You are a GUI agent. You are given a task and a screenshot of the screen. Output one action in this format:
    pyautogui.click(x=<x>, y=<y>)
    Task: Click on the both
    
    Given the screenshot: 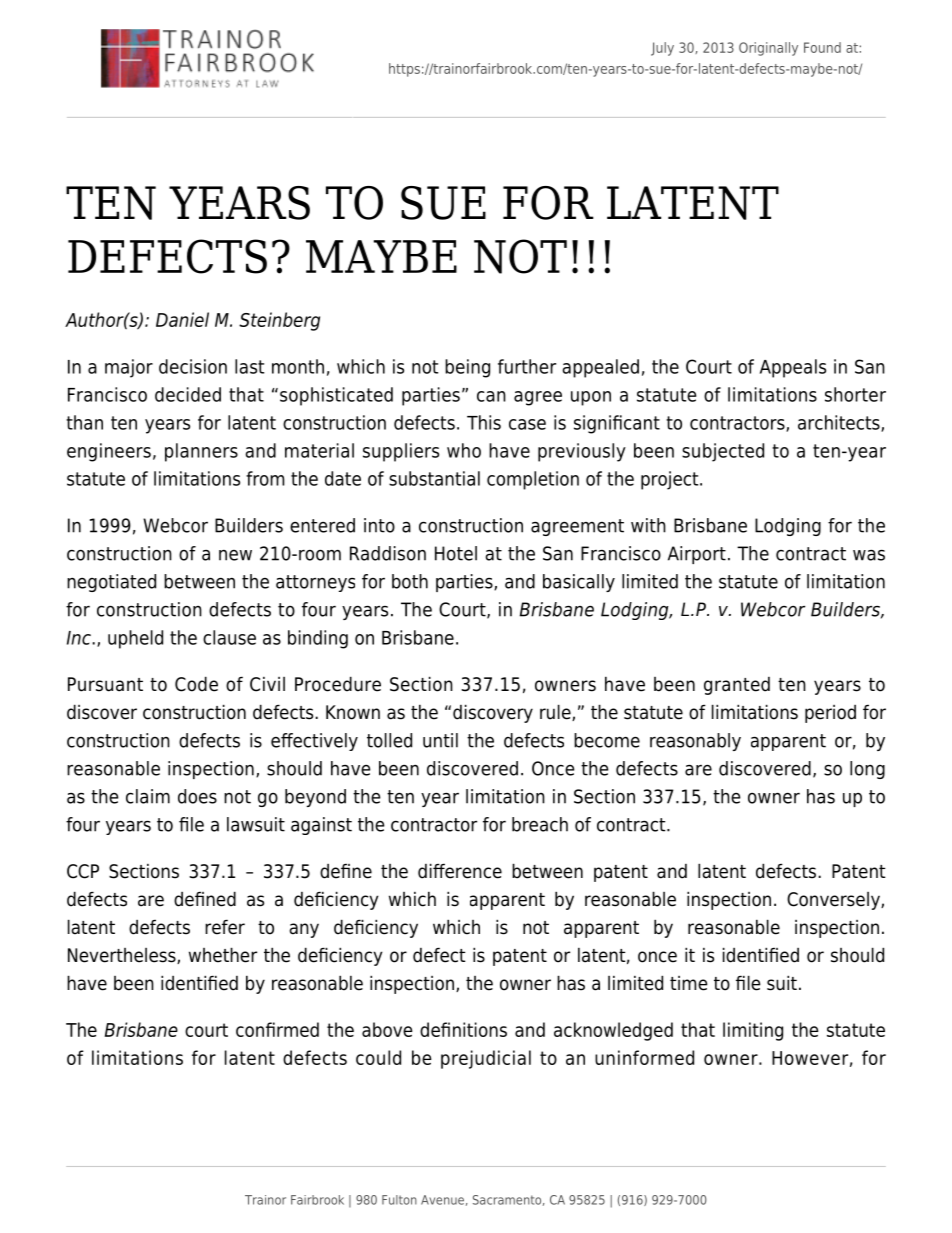 What is the action you would take?
    pyautogui.click(x=410, y=581)
